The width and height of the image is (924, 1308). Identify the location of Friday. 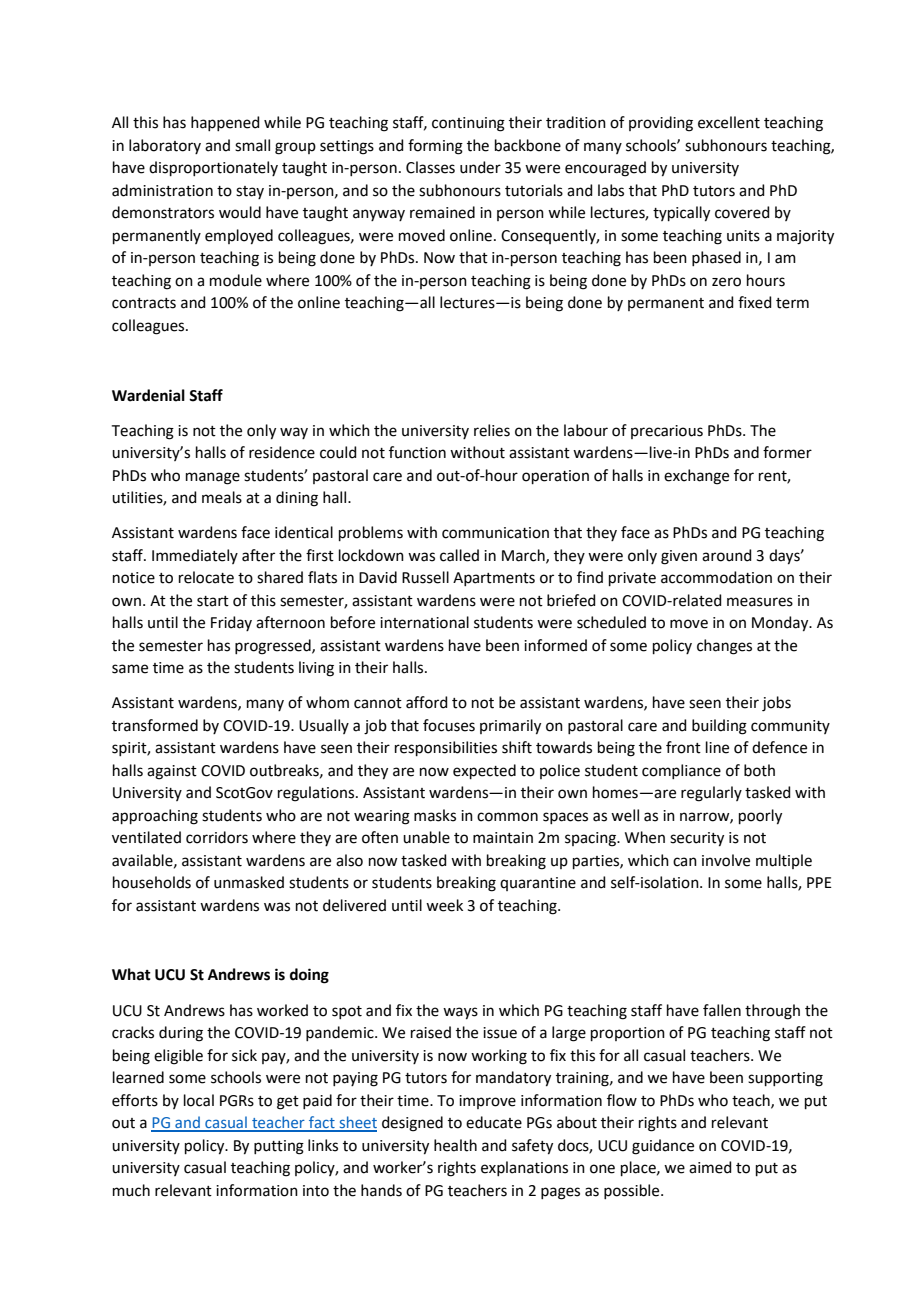
(231, 623).
